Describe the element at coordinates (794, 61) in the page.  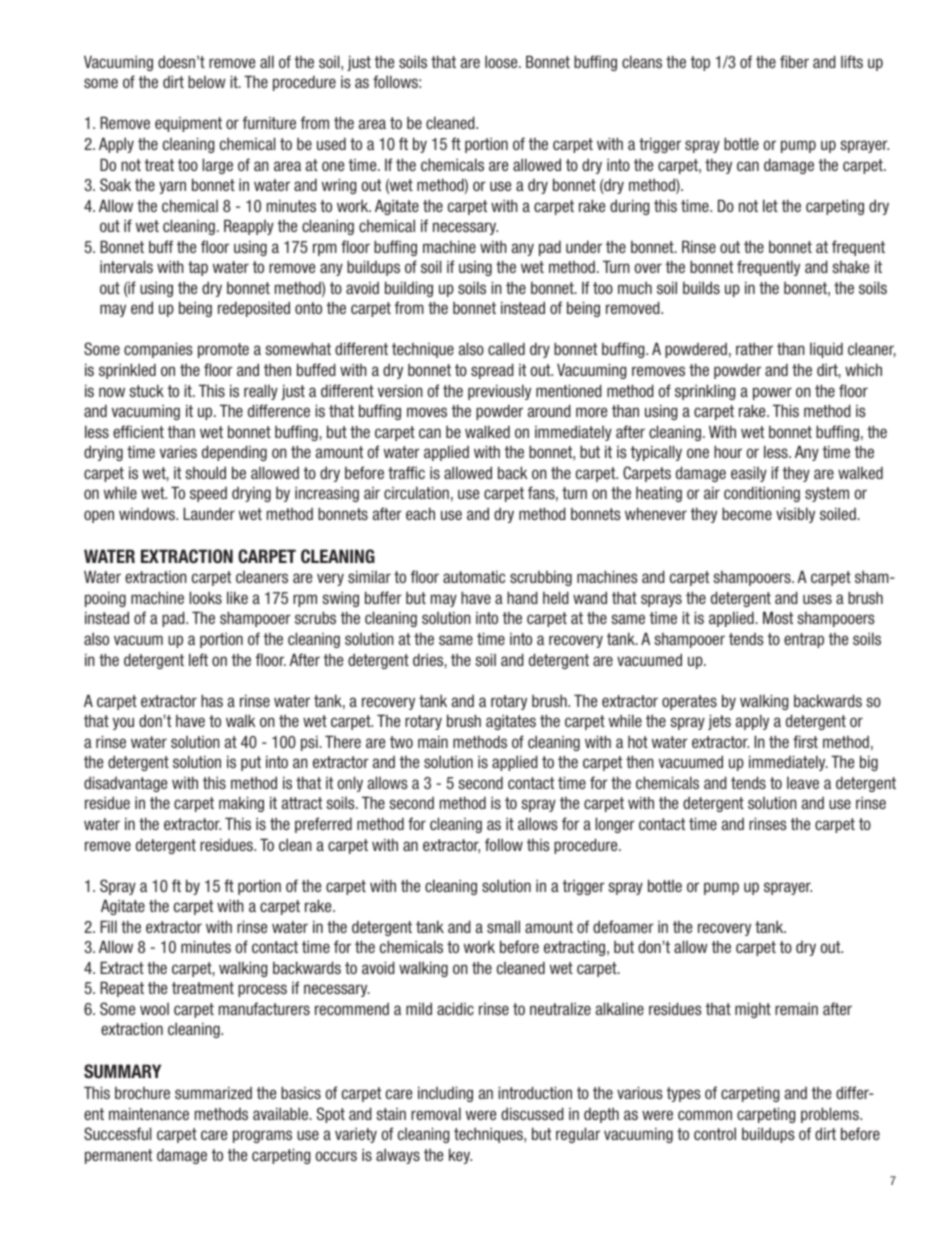
I see `fiber` at that location.
